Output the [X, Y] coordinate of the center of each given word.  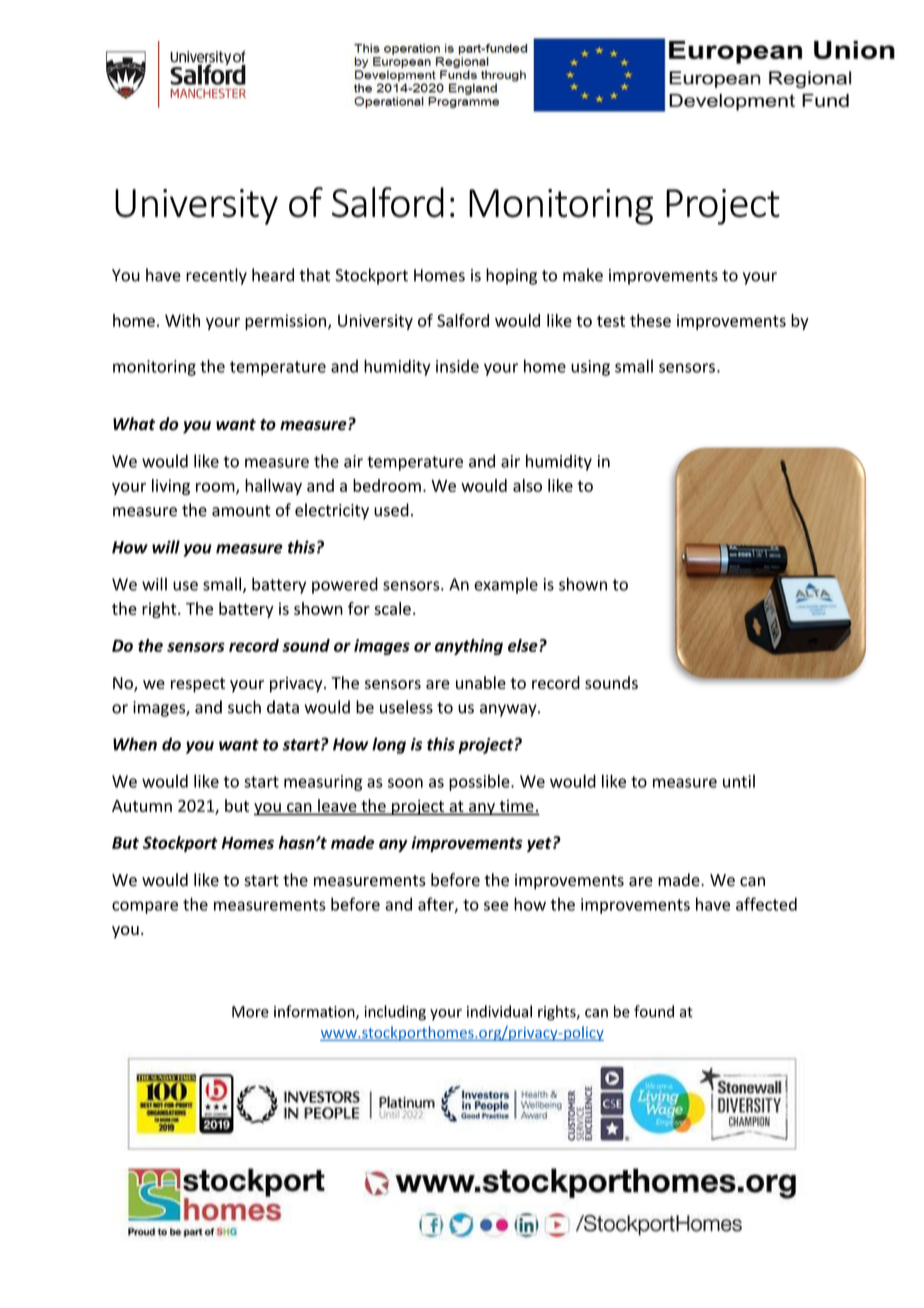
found [654, 1011]
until [739, 781]
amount [241, 511]
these [650, 320]
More [250, 1012]
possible [480, 782]
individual [499, 1011]
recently [216, 276]
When [135, 744]
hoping [511, 276]
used [391, 510]
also [527, 485]
